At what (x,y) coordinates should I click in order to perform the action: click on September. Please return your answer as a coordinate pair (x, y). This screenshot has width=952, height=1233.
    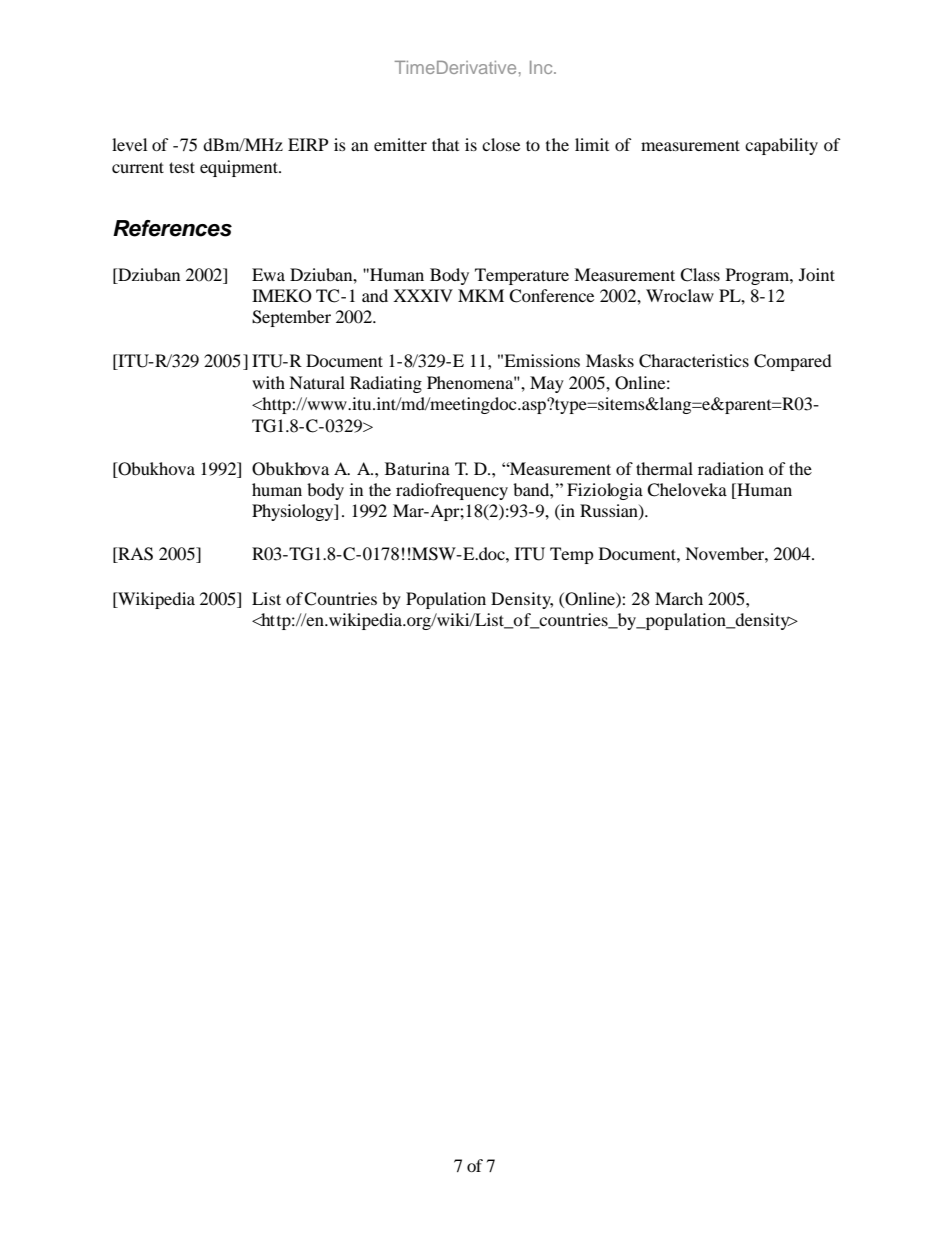
    Looking at the image, I should click on (291, 318).
